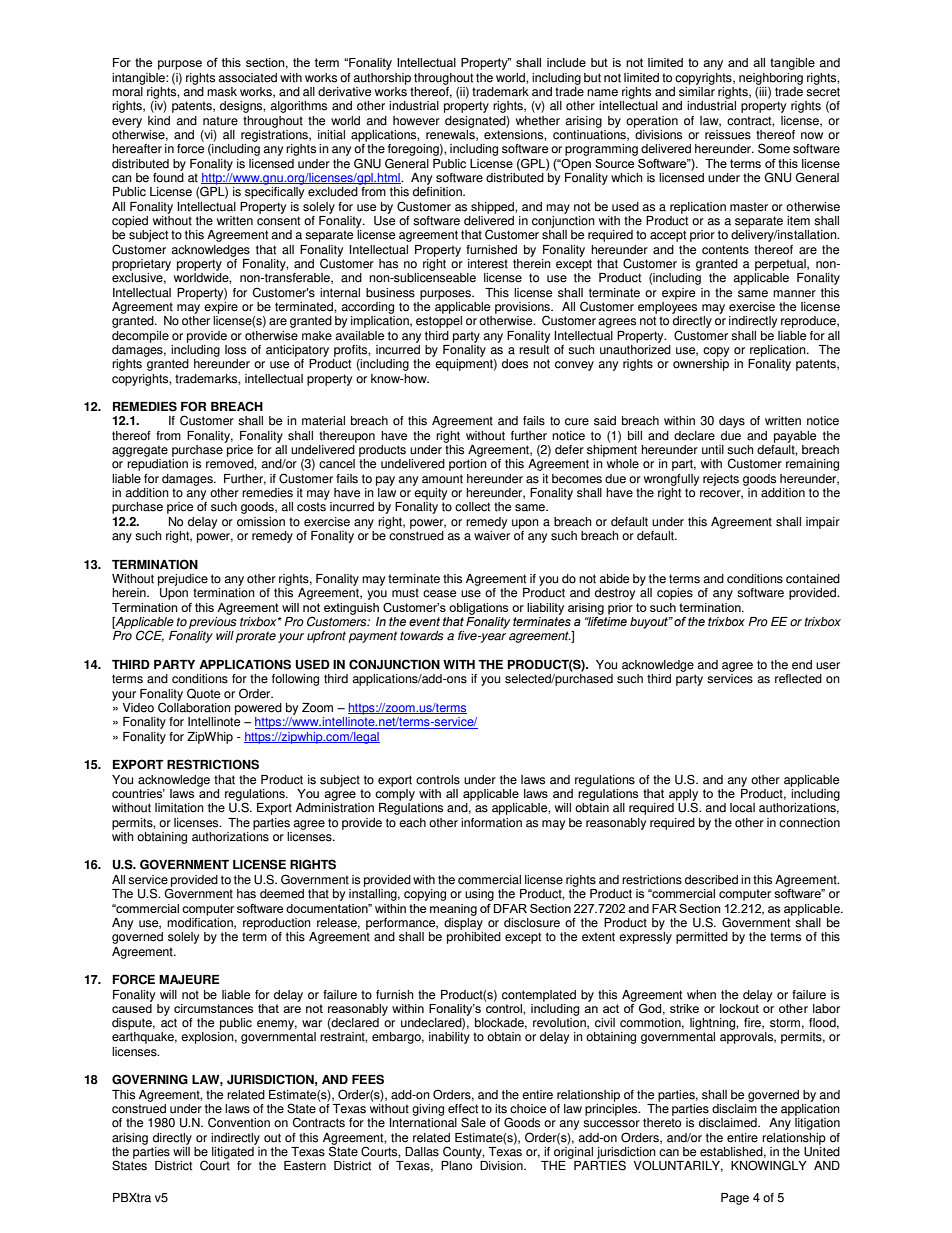 The height and width of the screenshot is (1233, 952). I want to click on described, so click(711, 880).
